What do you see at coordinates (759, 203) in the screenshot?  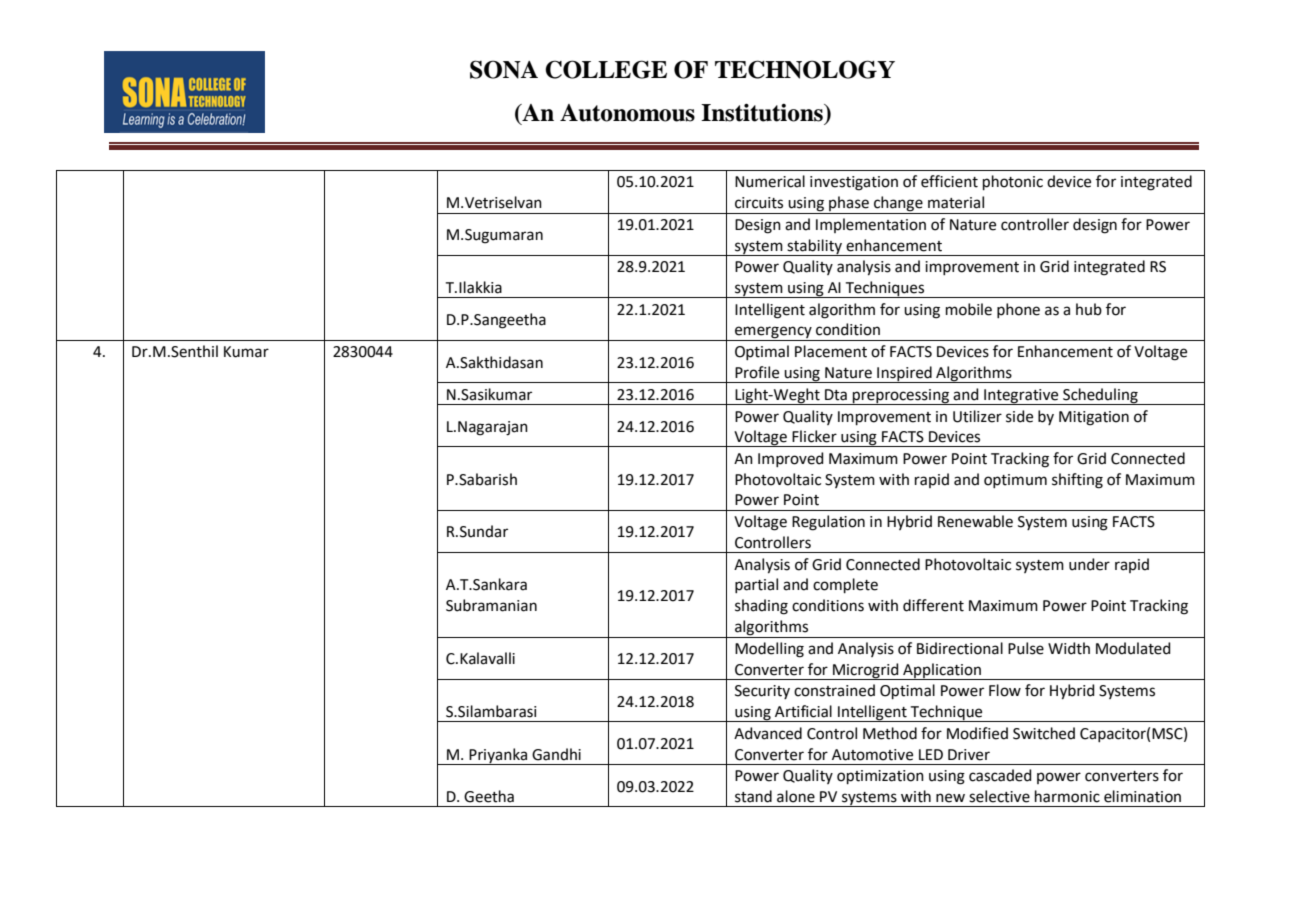 I see `circuits` at bounding box center [759, 203].
